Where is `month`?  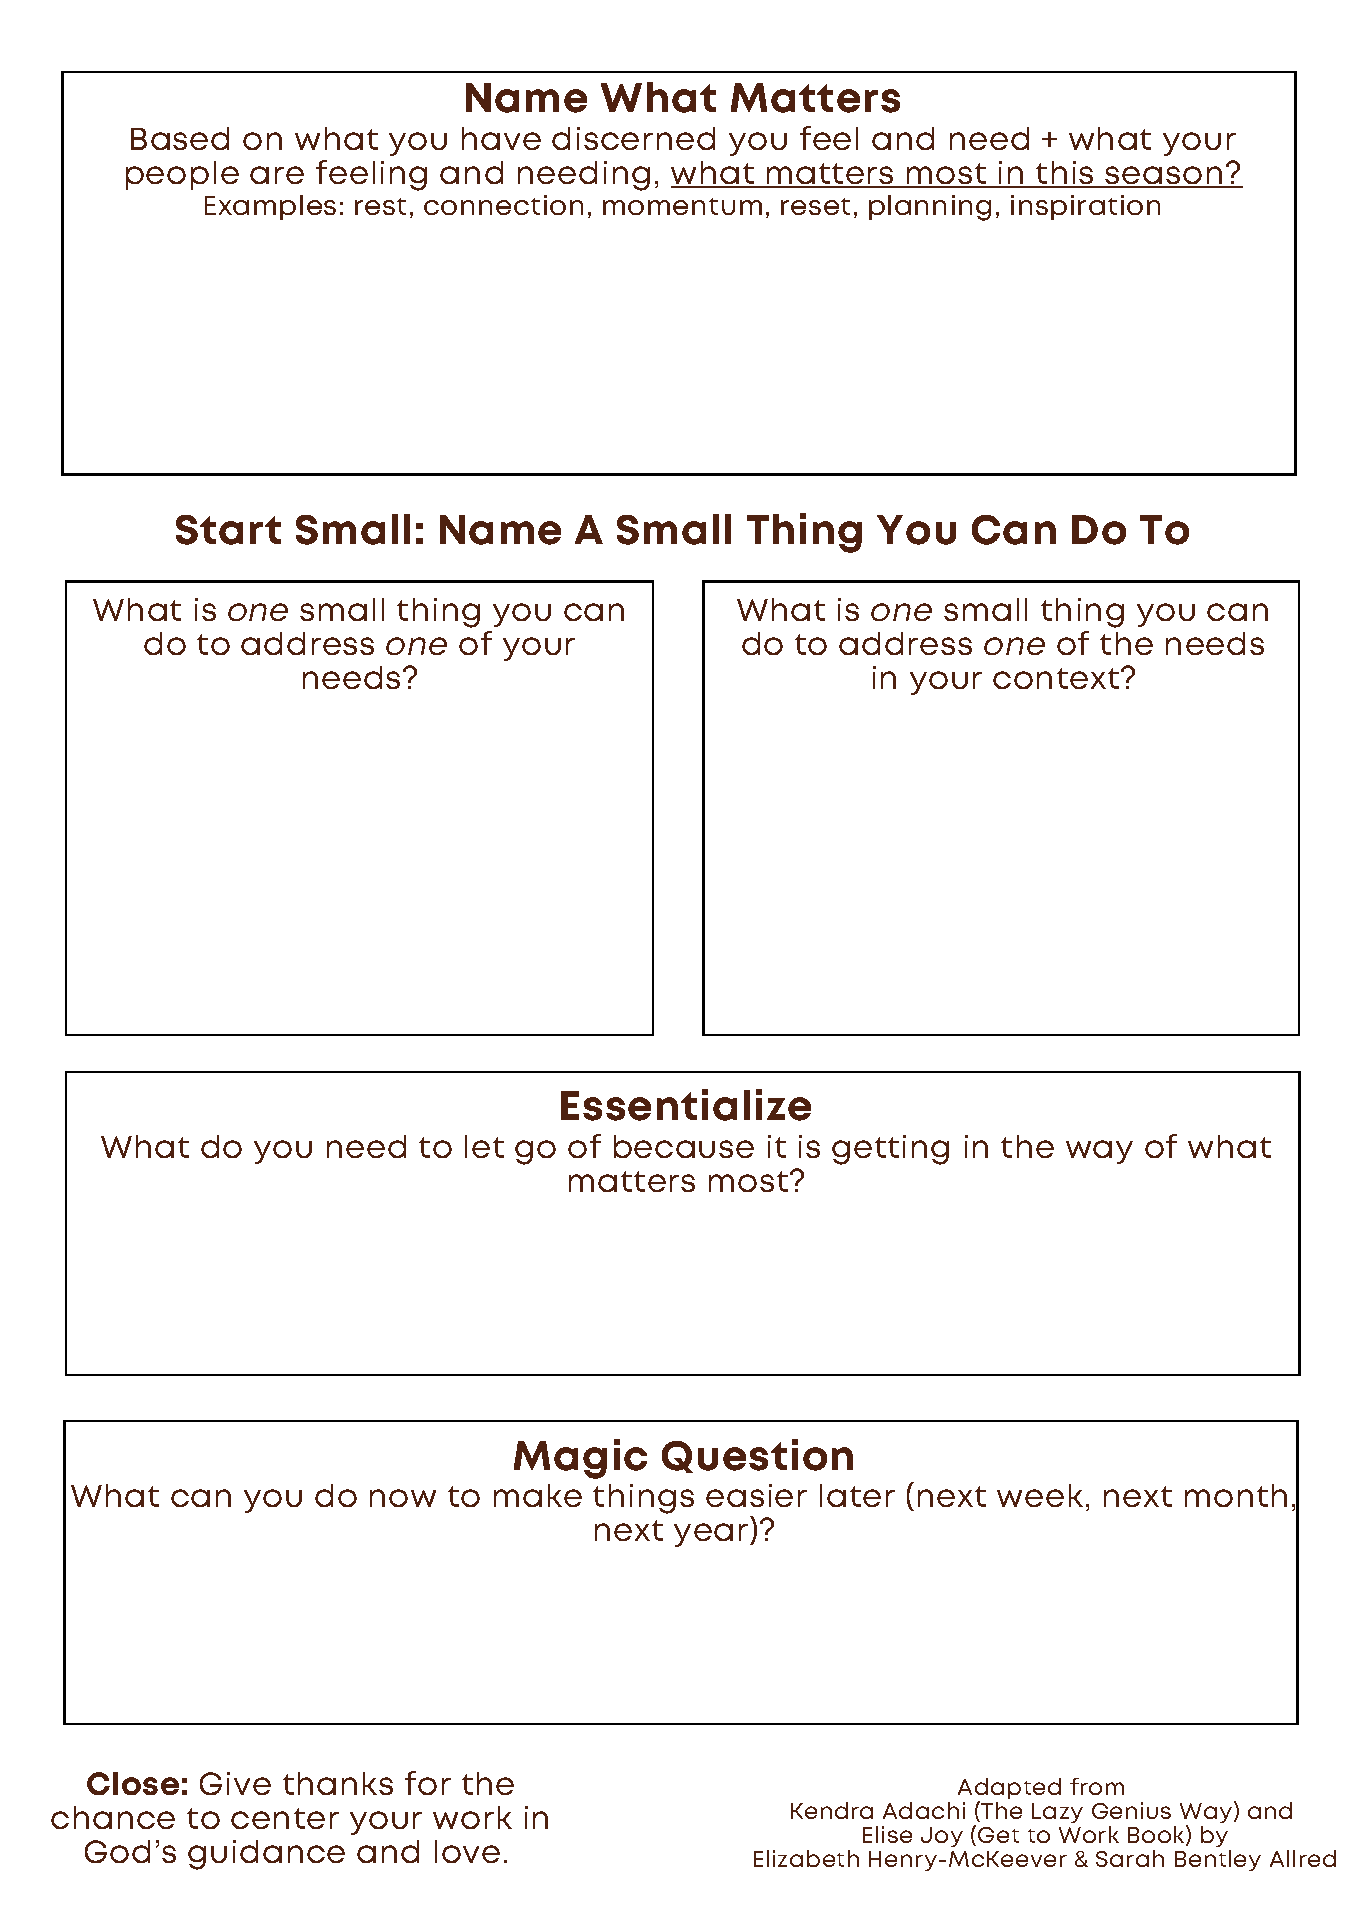 month is located at coordinates (1236, 1495).
